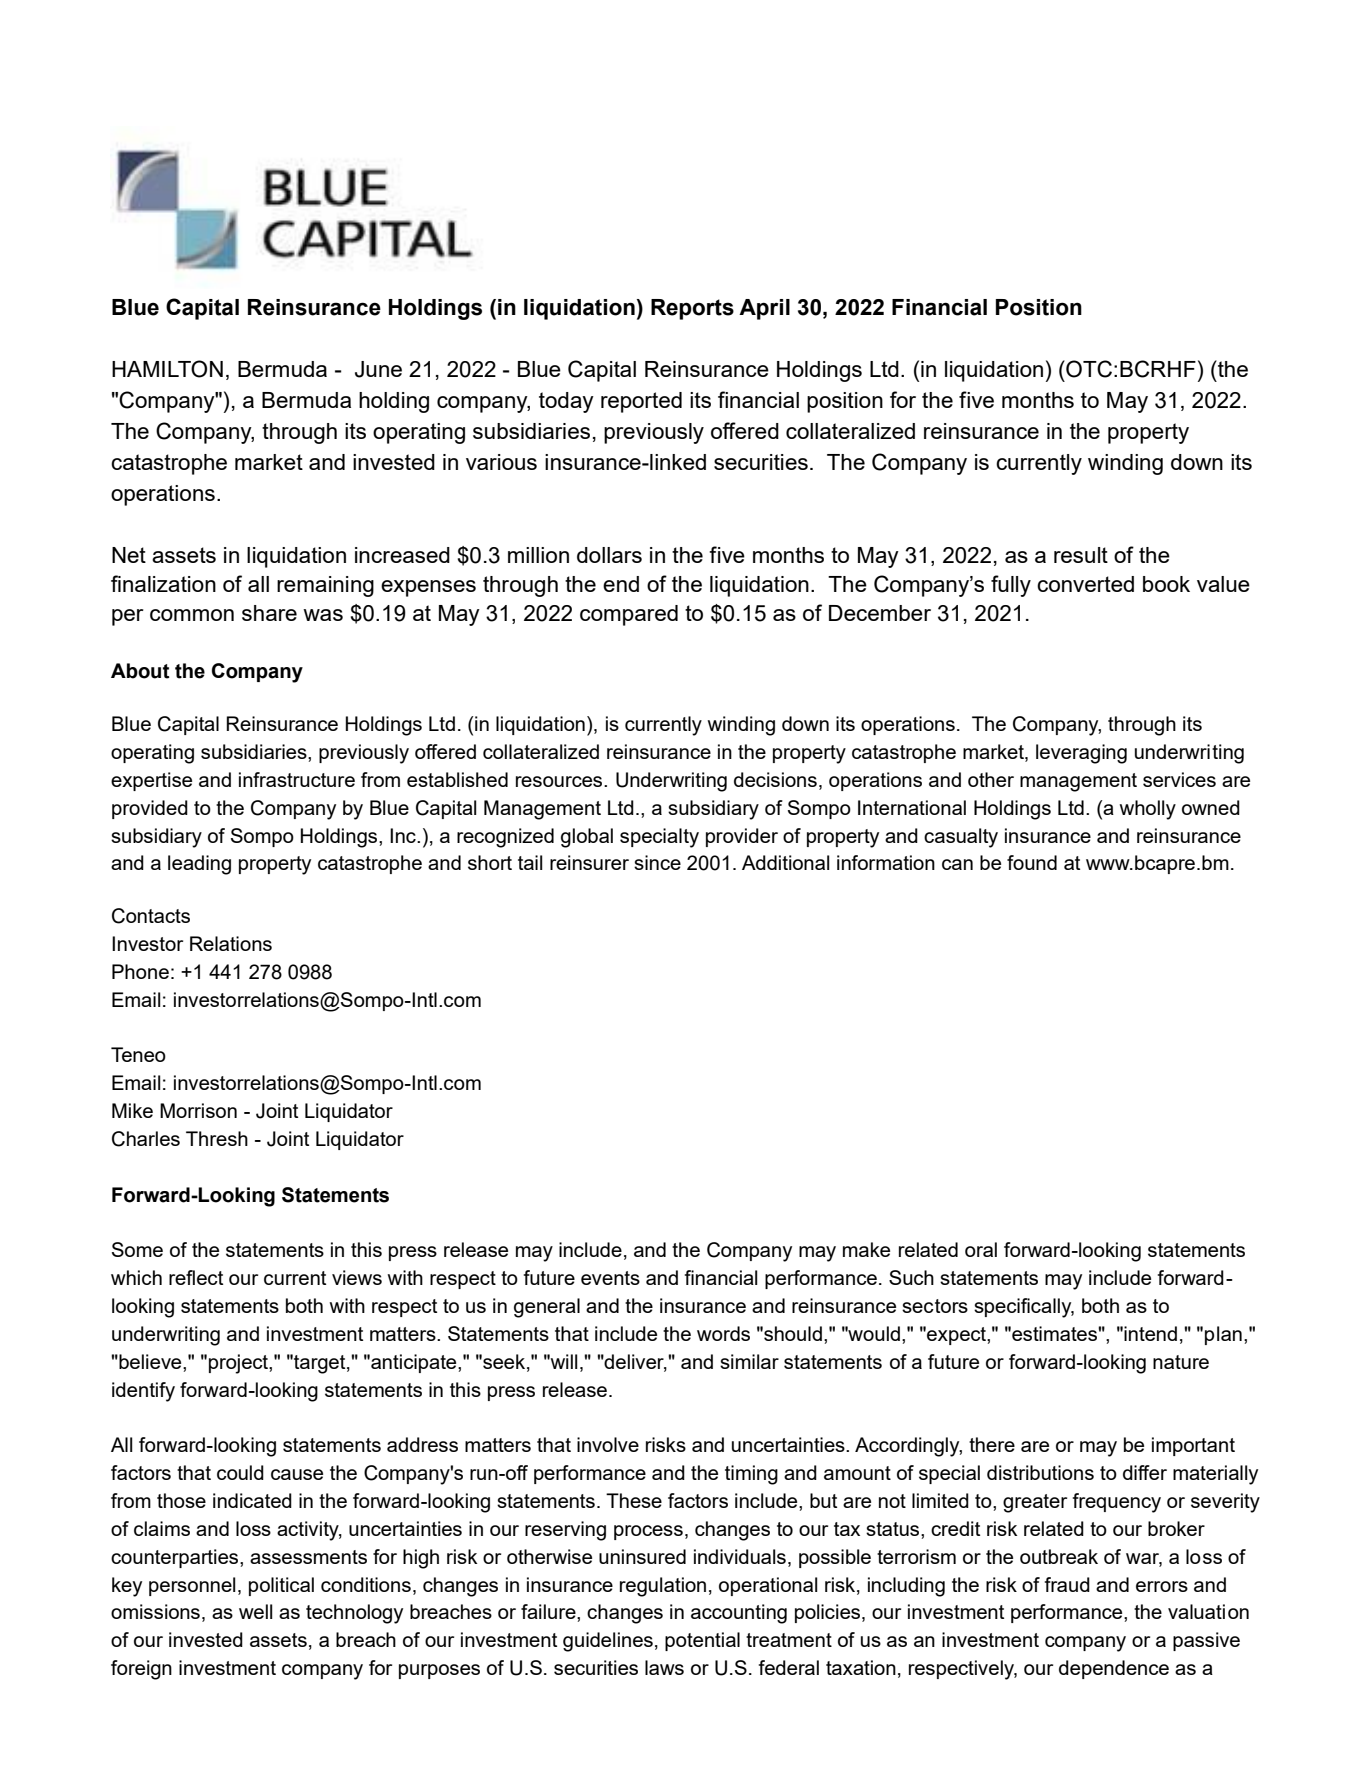  I want to click on result, so click(1081, 555).
